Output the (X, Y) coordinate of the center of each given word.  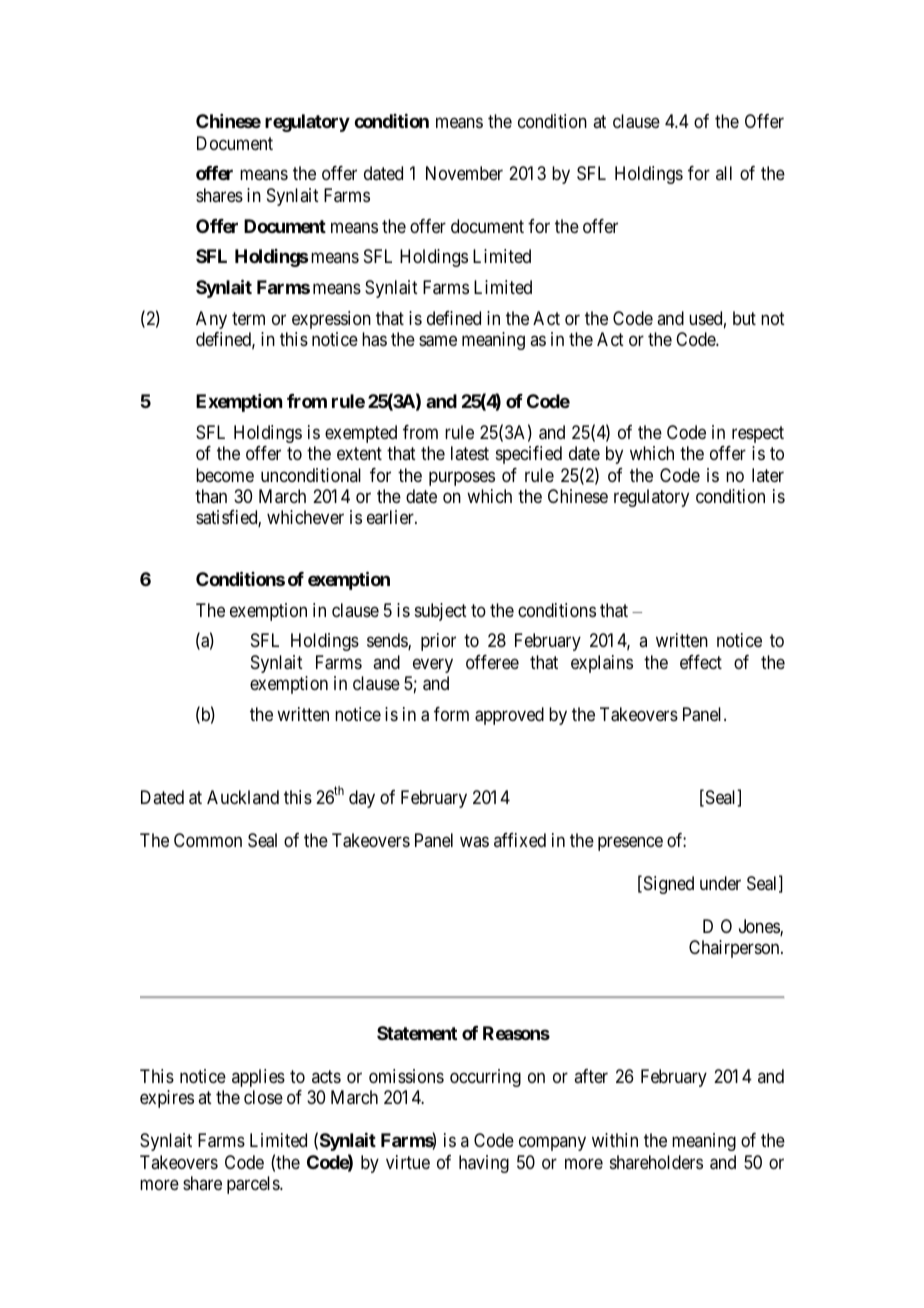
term (248, 318)
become (225, 475)
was (474, 841)
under (720, 883)
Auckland (243, 797)
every (433, 665)
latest (470, 453)
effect (701, 662)
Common (208, 840)
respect (758, 434)
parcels (254, 1185)
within (615, 1140)
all (724, 173)
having (484, 1164)
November (464, 173)
